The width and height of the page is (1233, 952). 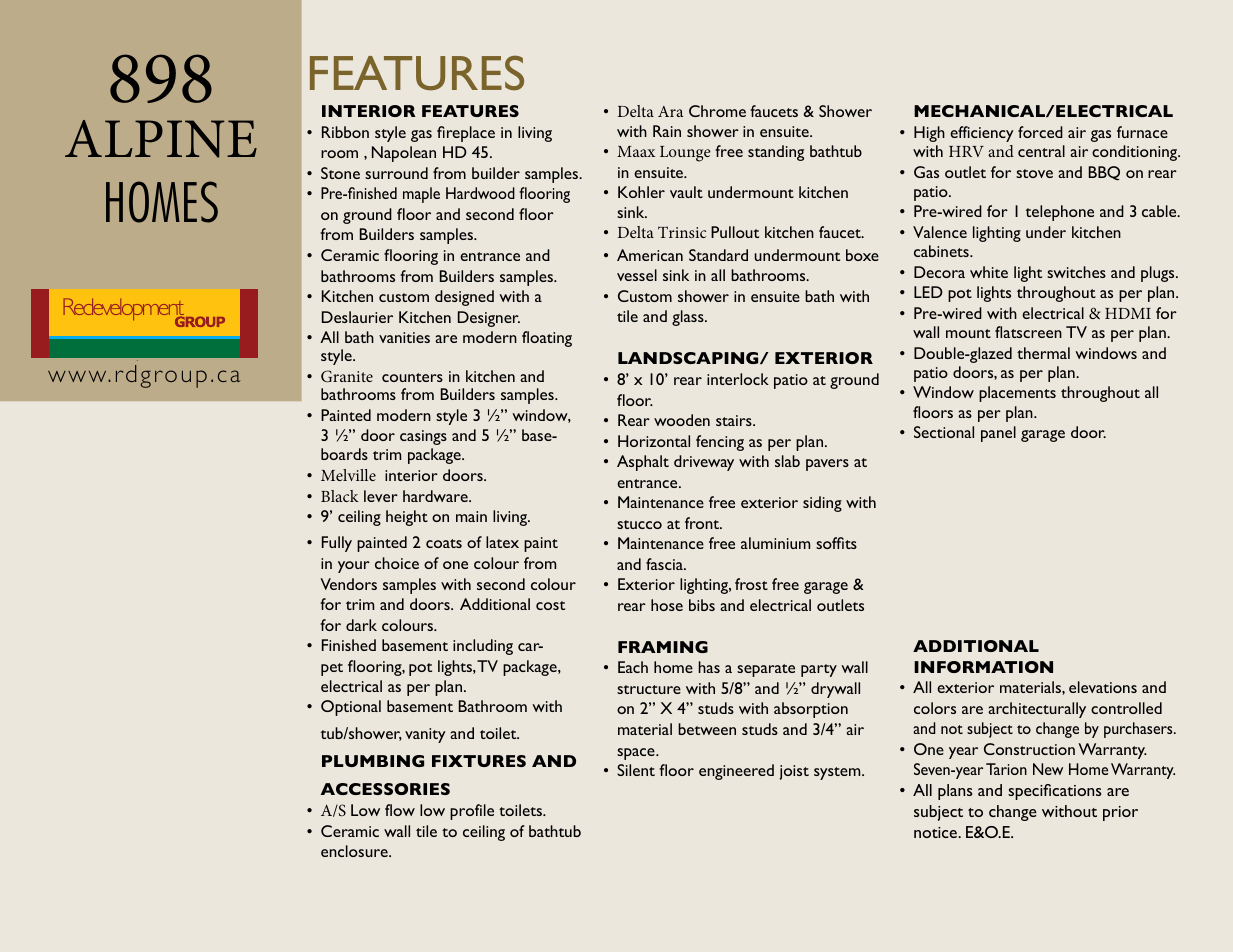 What do you see at coordinates (983, 667) in the page?
I see `INFORMATION` at bounding box center [983, 667].
